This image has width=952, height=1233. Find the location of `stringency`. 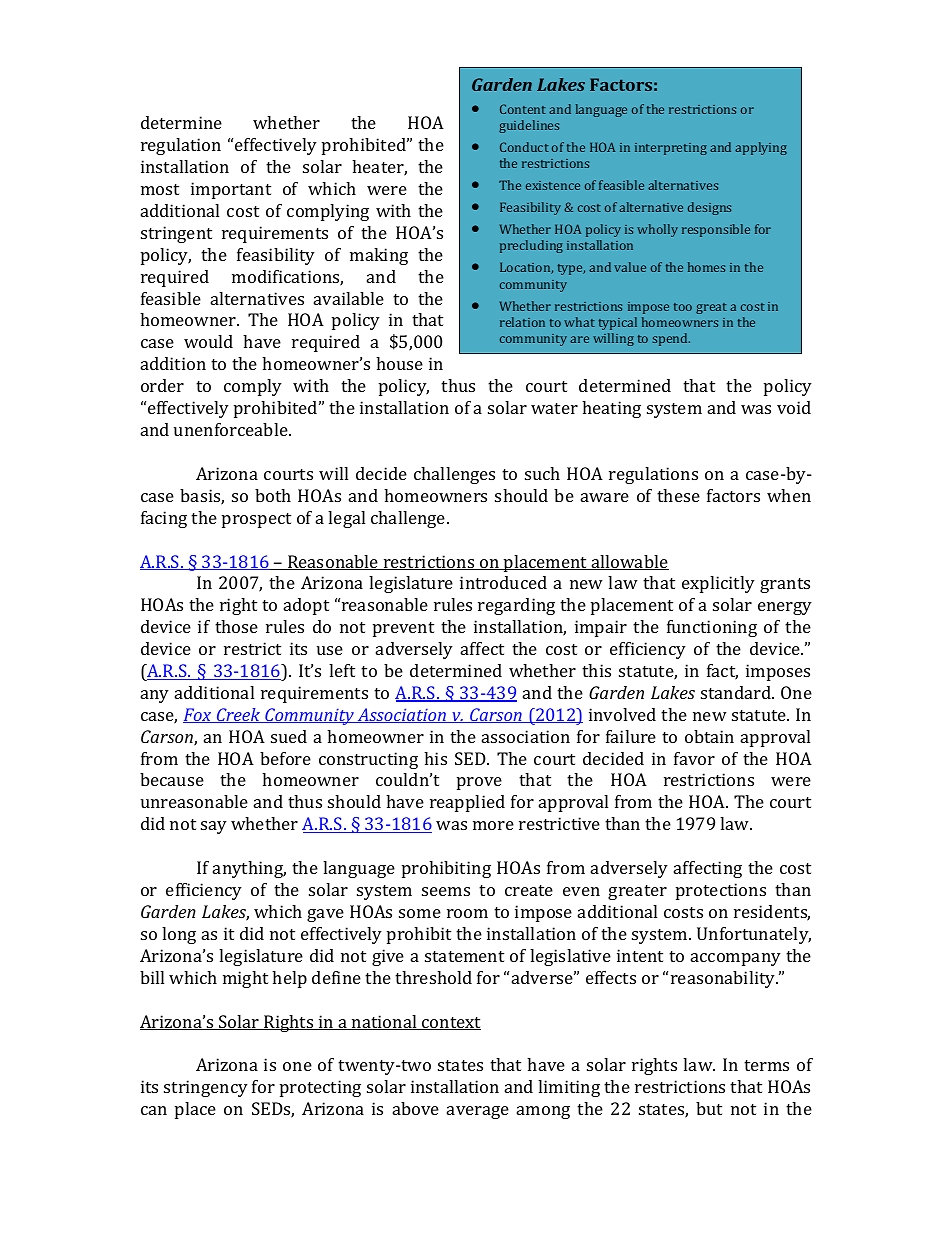

stringency is located at coordinates (206, 1088).
